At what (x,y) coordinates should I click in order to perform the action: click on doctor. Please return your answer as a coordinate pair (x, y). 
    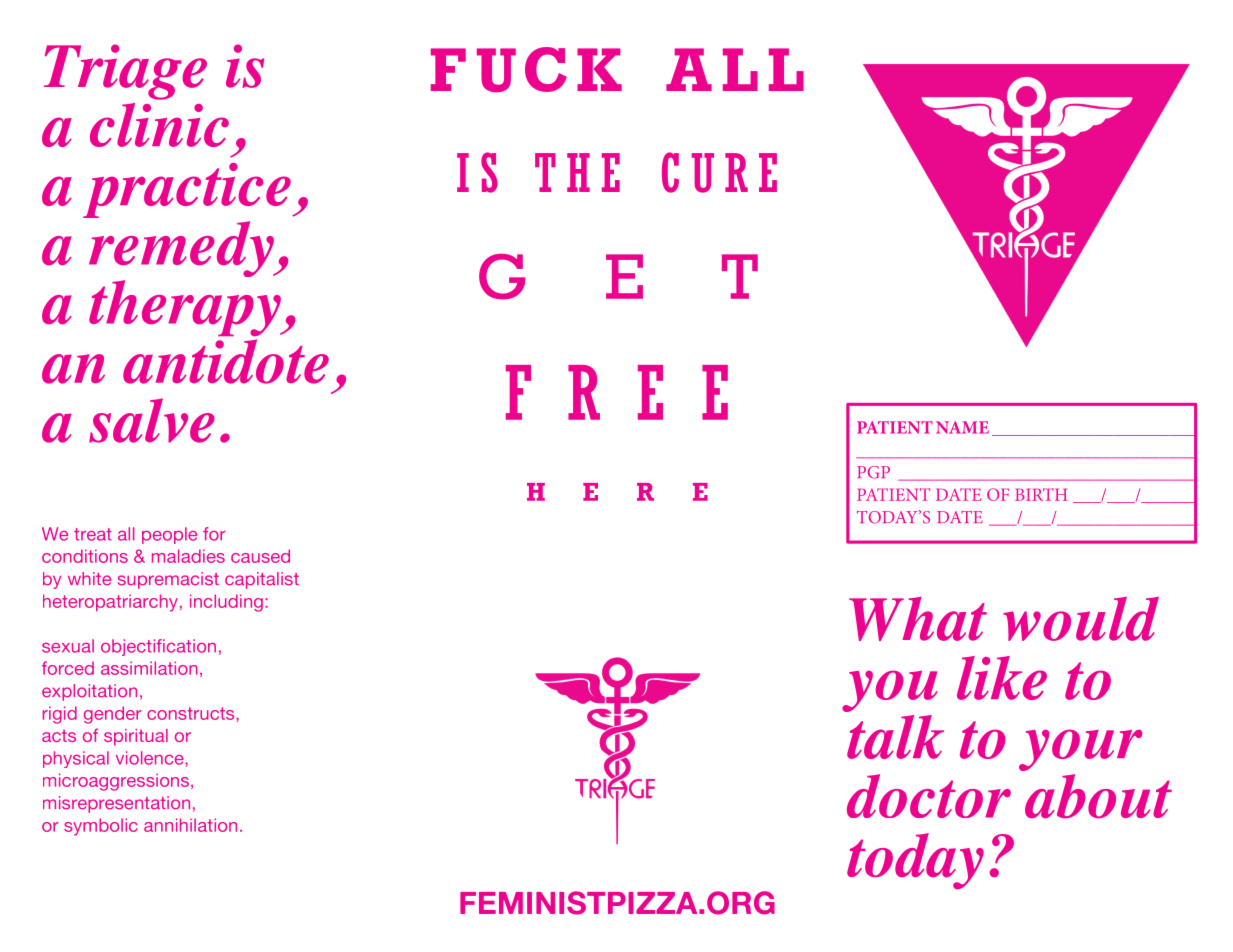
    Looking at the image, I should click on (929, 796).
